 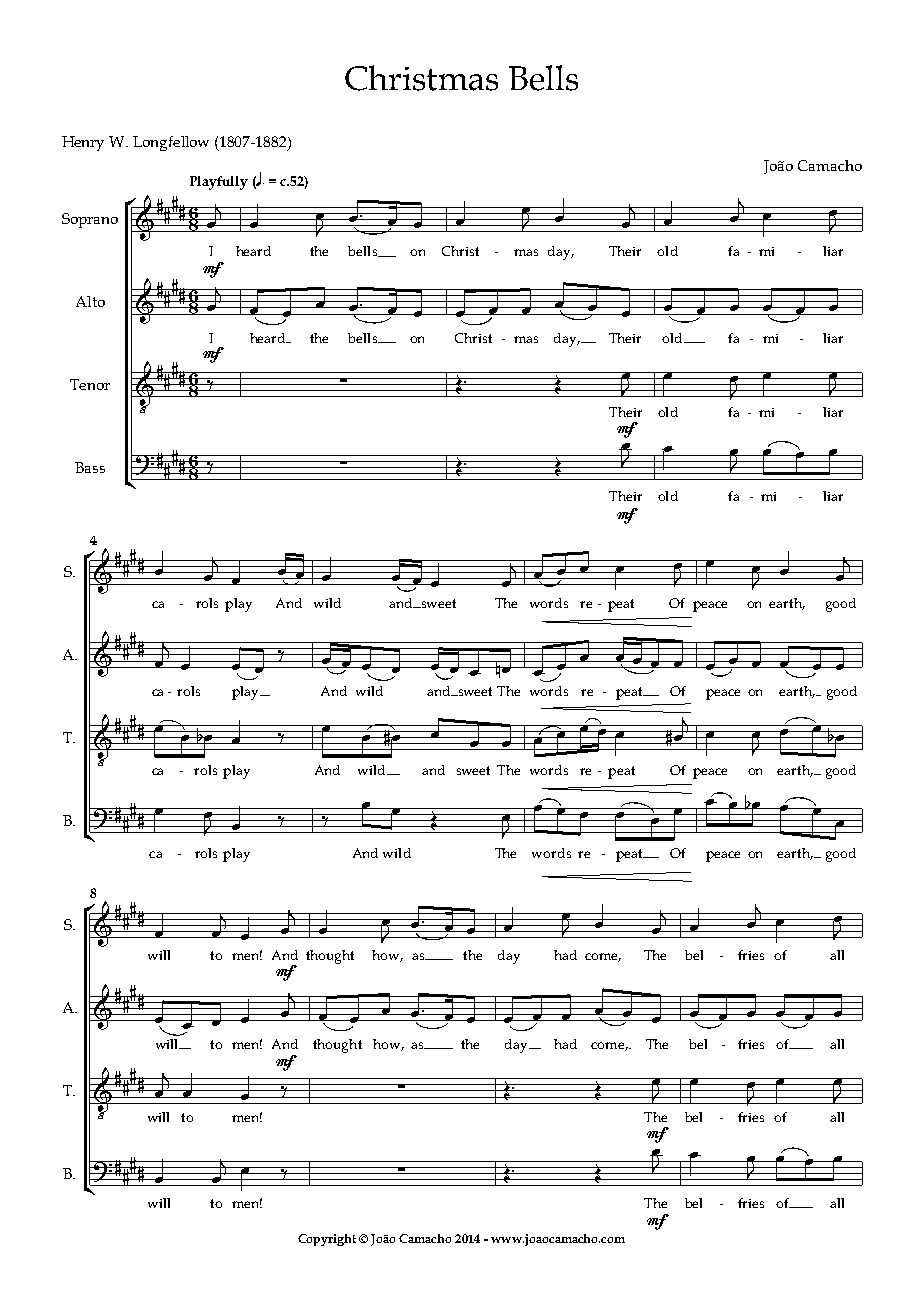 What do you see at coordinates (83, 143) in the screenshot?
I see `Henry` at bounding box center [83, 143].
